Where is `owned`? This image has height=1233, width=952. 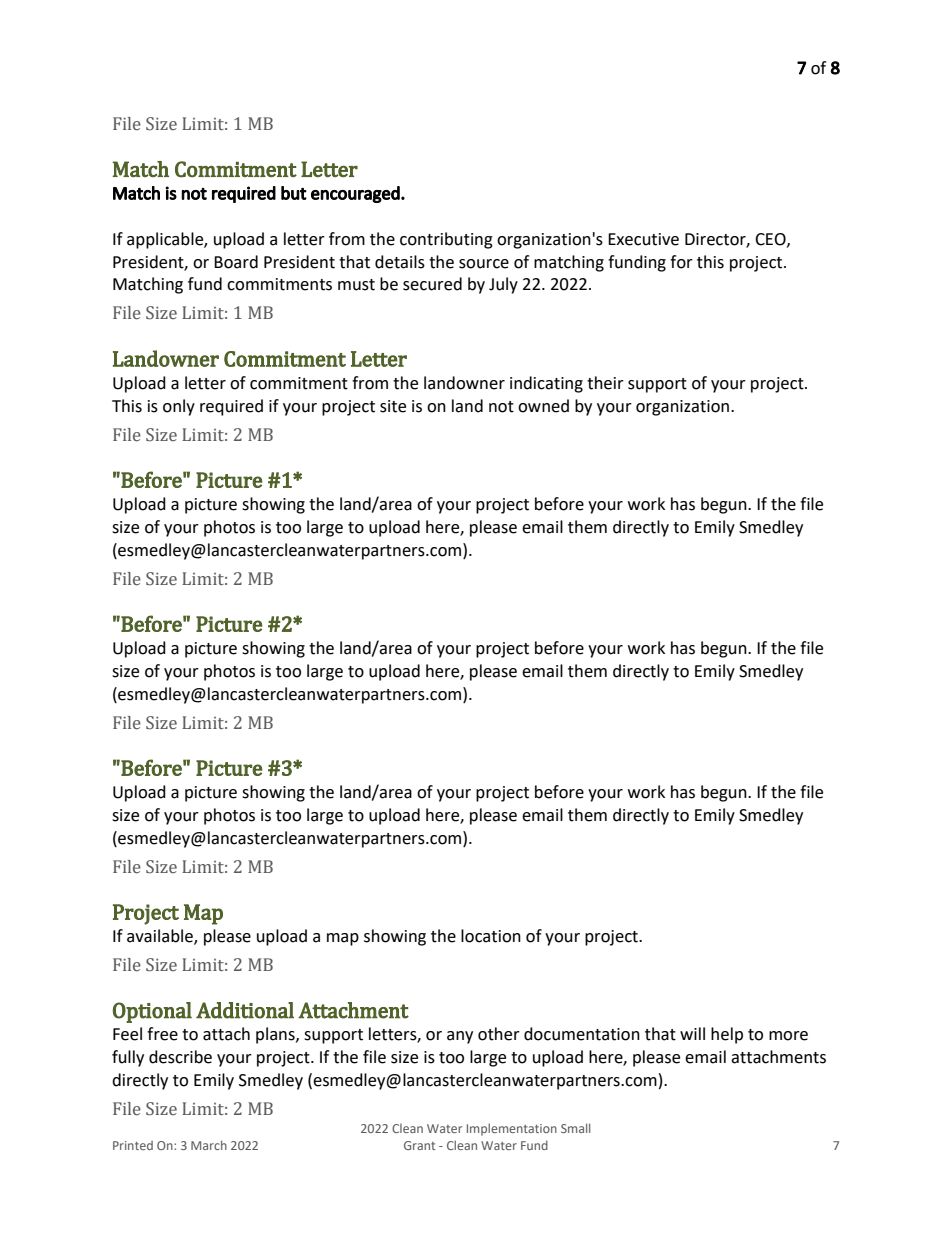
owned is located at coordinates (543, 406).
